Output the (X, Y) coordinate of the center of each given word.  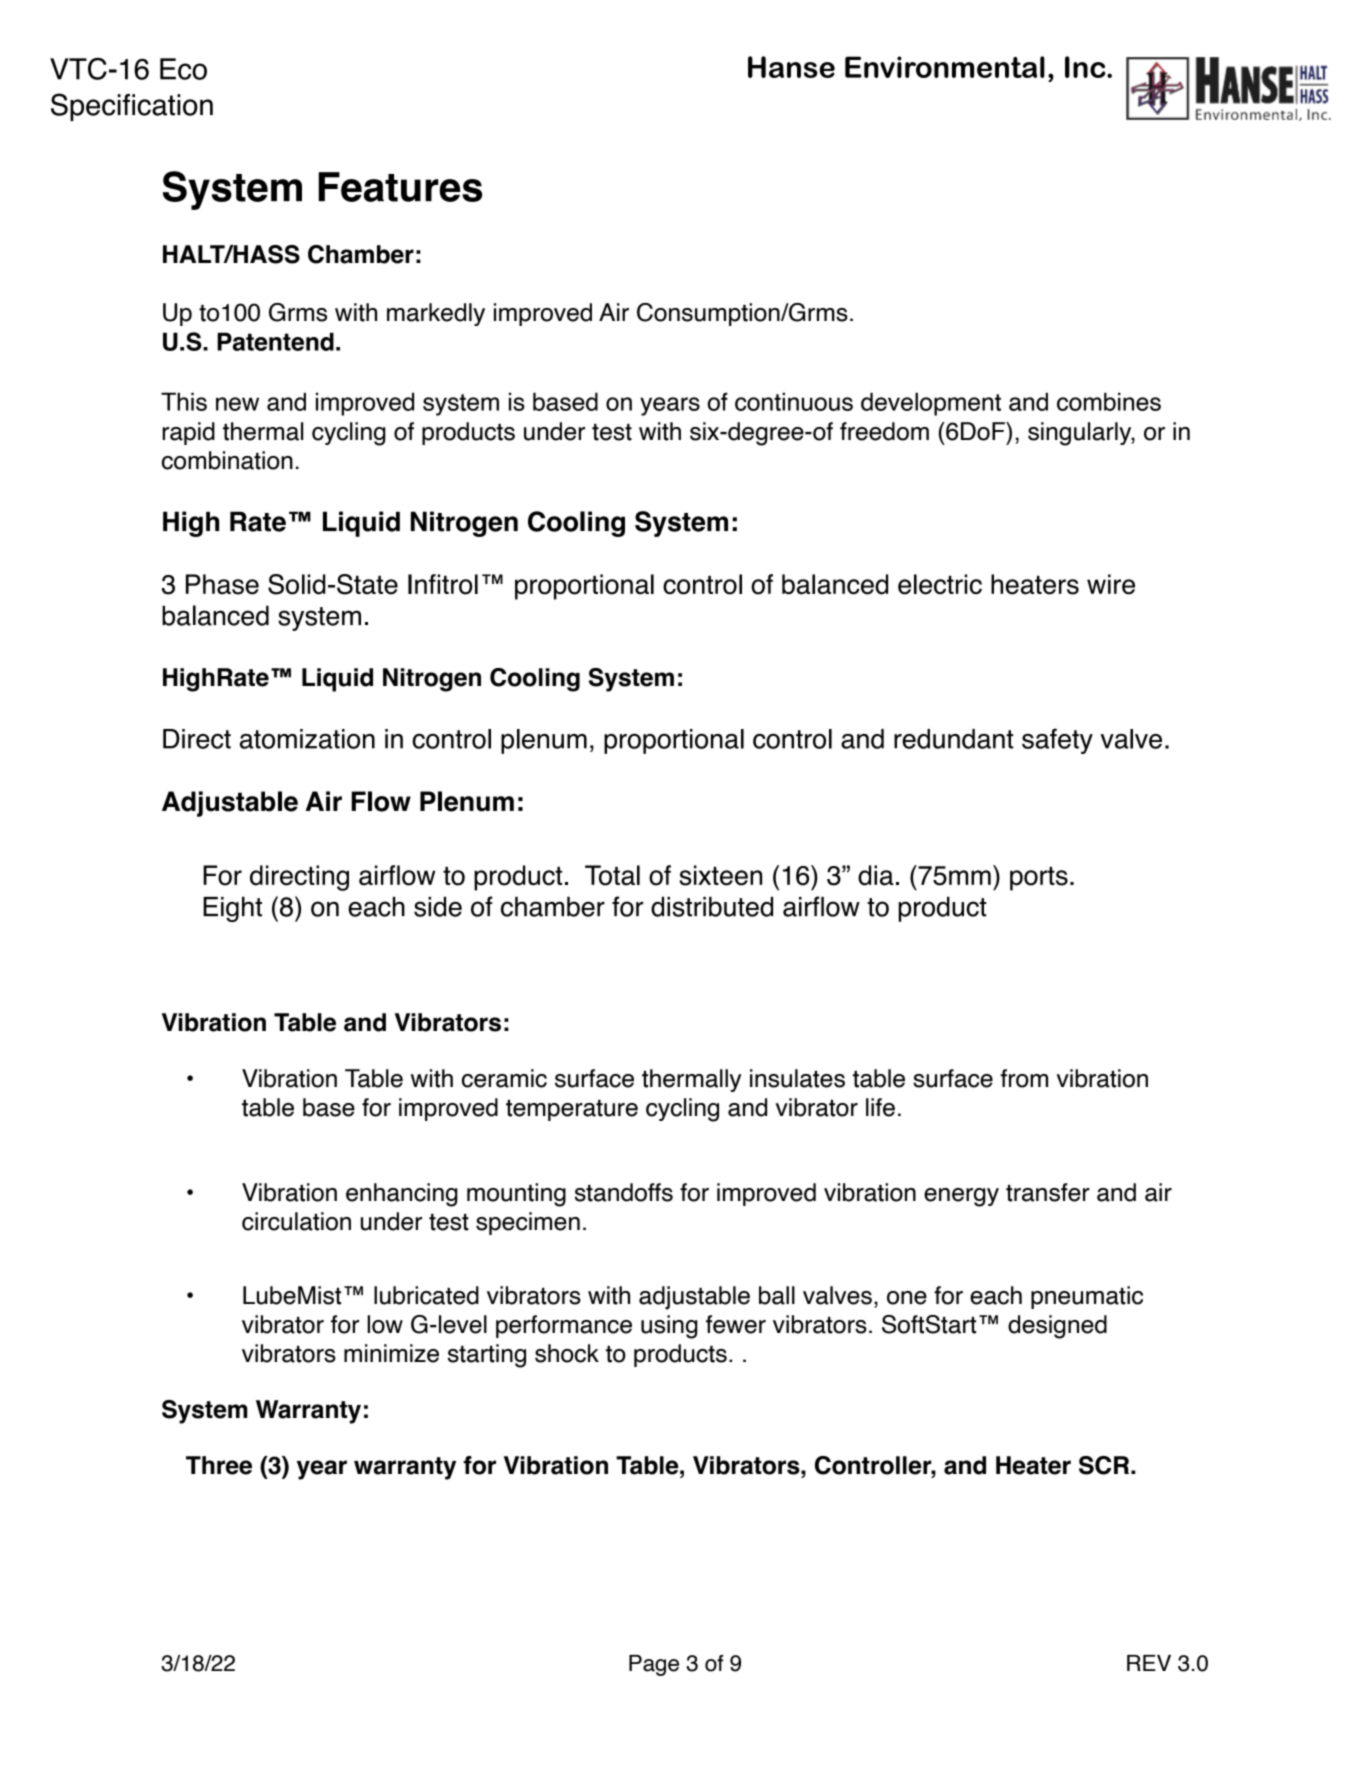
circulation (296, 1221)
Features (400, 187)
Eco (183, 69)
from (1024, 1078)
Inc (1086, 67)
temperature (572, 1110)
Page (654, 1665)
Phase (222, 584)
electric (940, 584)
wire (1111, 584)
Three (219, 1465)
